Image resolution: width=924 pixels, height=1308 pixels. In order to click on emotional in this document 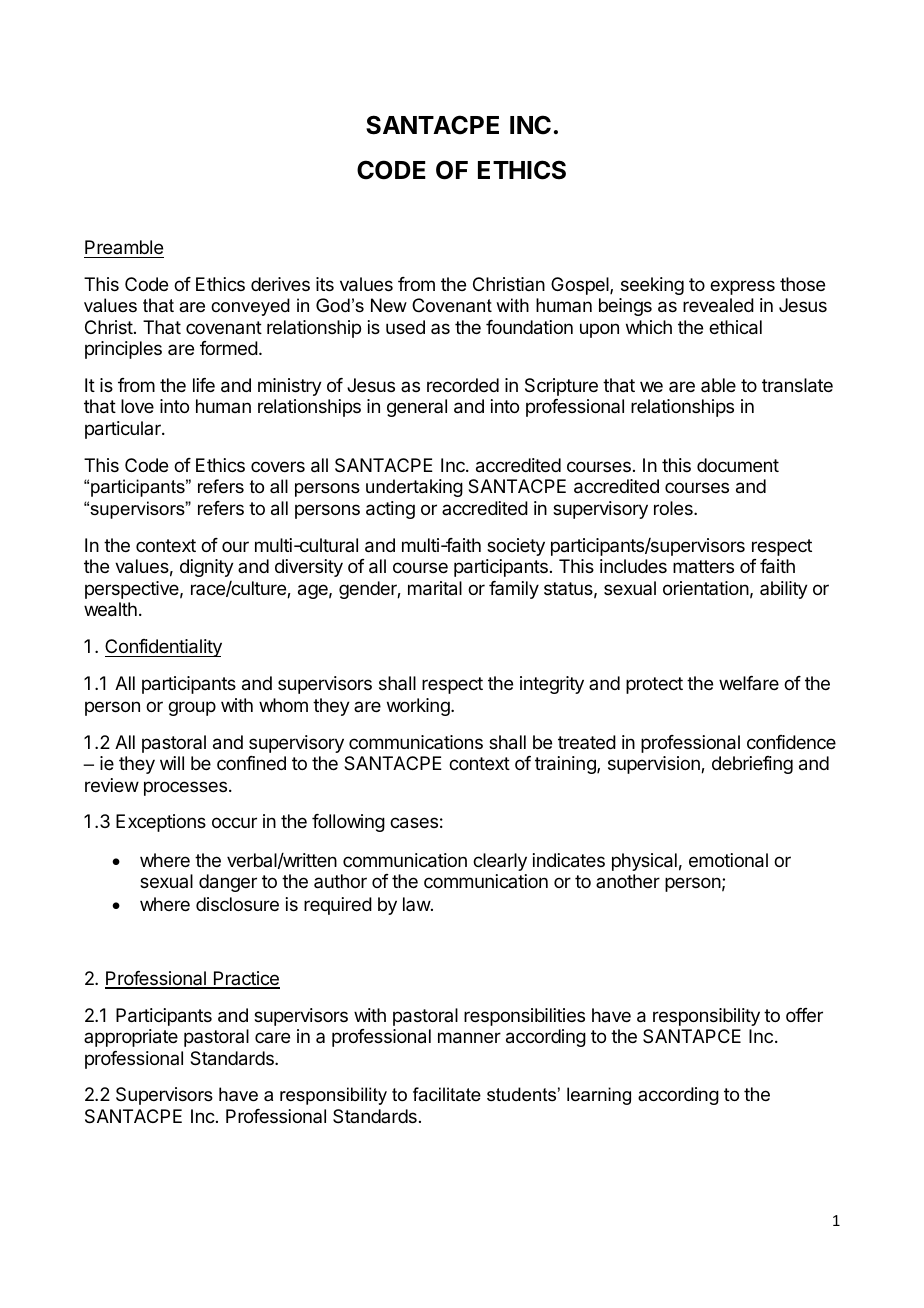, I will do `click(728, 860)`.
